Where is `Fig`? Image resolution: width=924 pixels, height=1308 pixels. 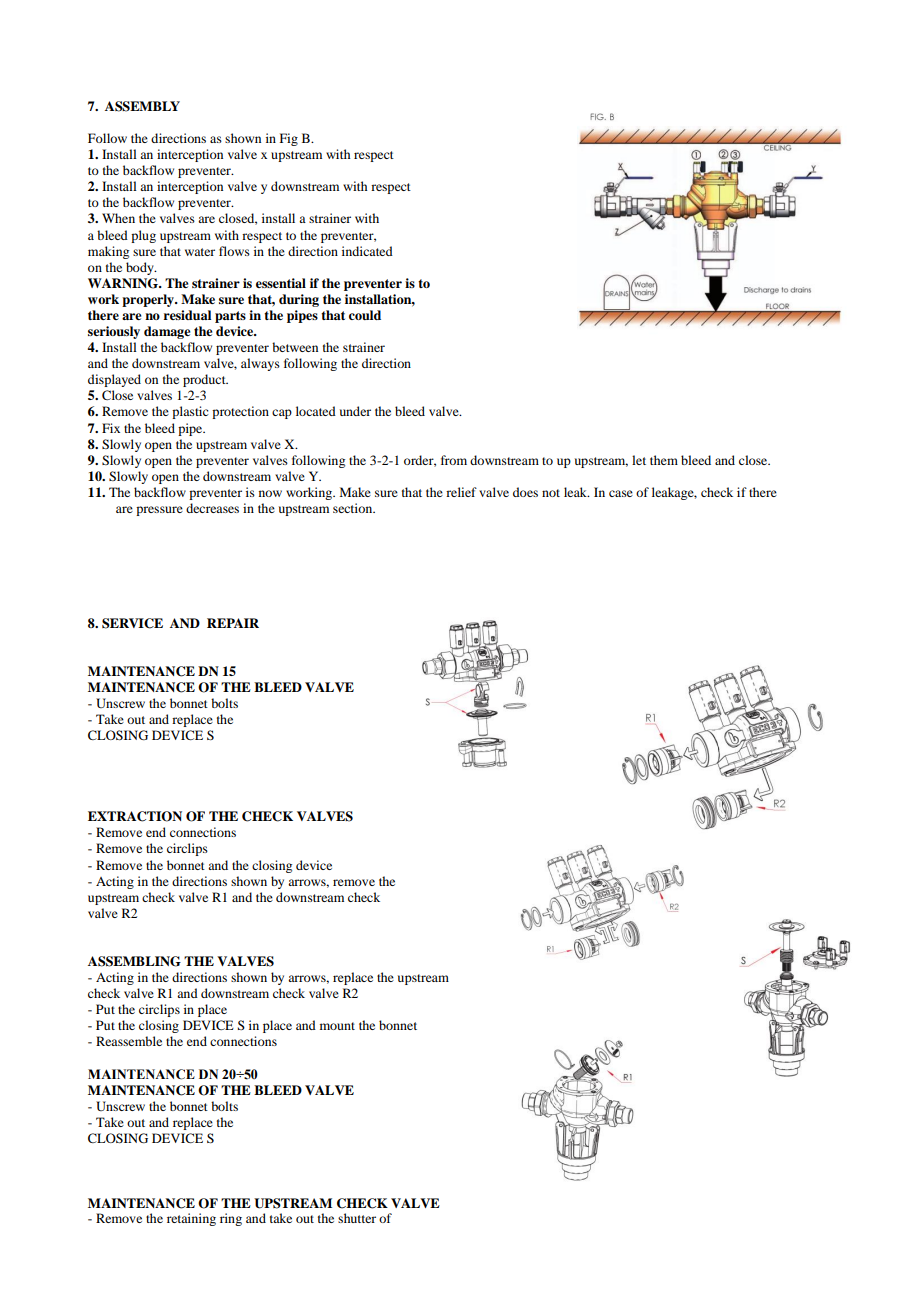 Fig is located at coordinates (289, 139).
